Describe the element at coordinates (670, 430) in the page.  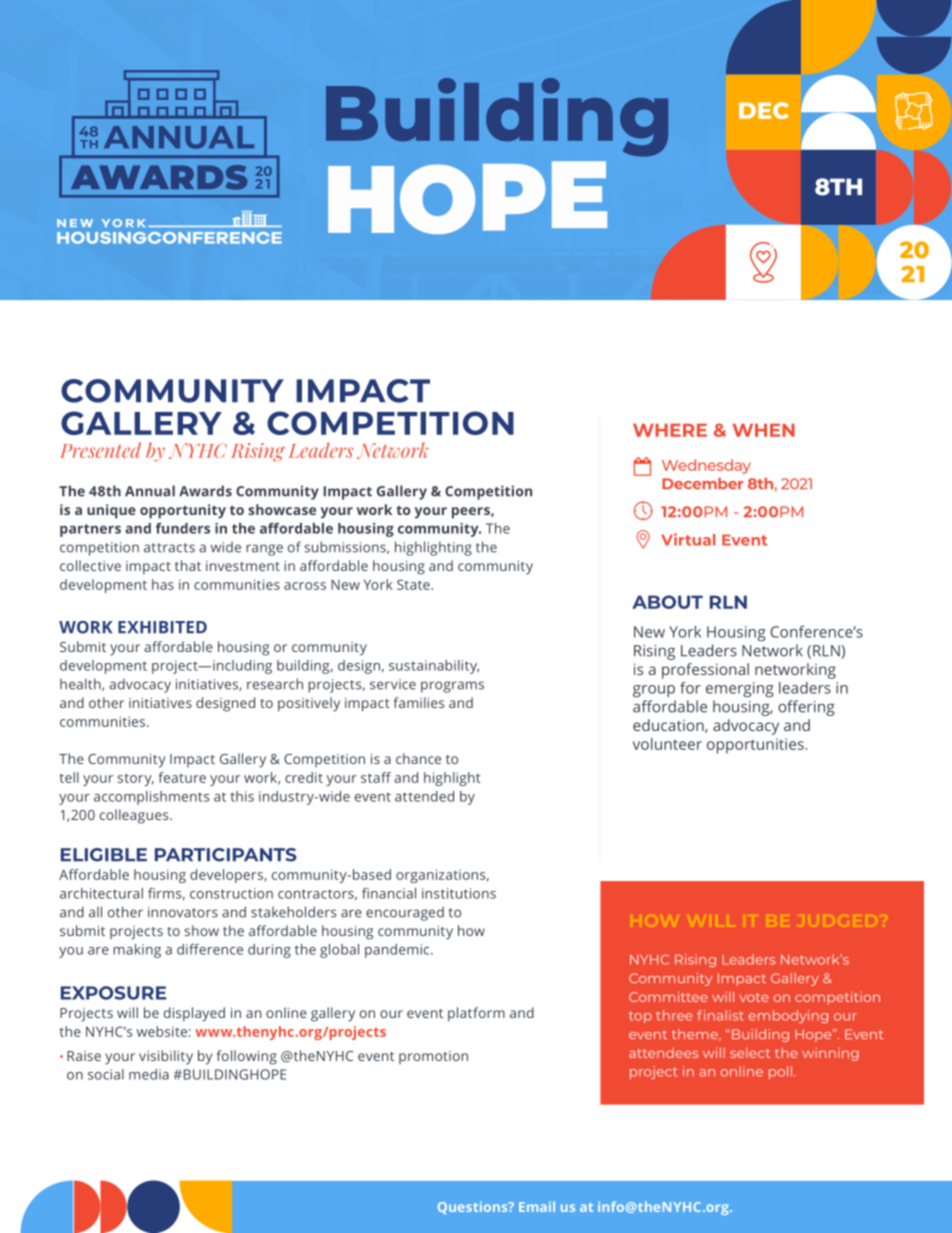
I see `WHERE` at that location.
